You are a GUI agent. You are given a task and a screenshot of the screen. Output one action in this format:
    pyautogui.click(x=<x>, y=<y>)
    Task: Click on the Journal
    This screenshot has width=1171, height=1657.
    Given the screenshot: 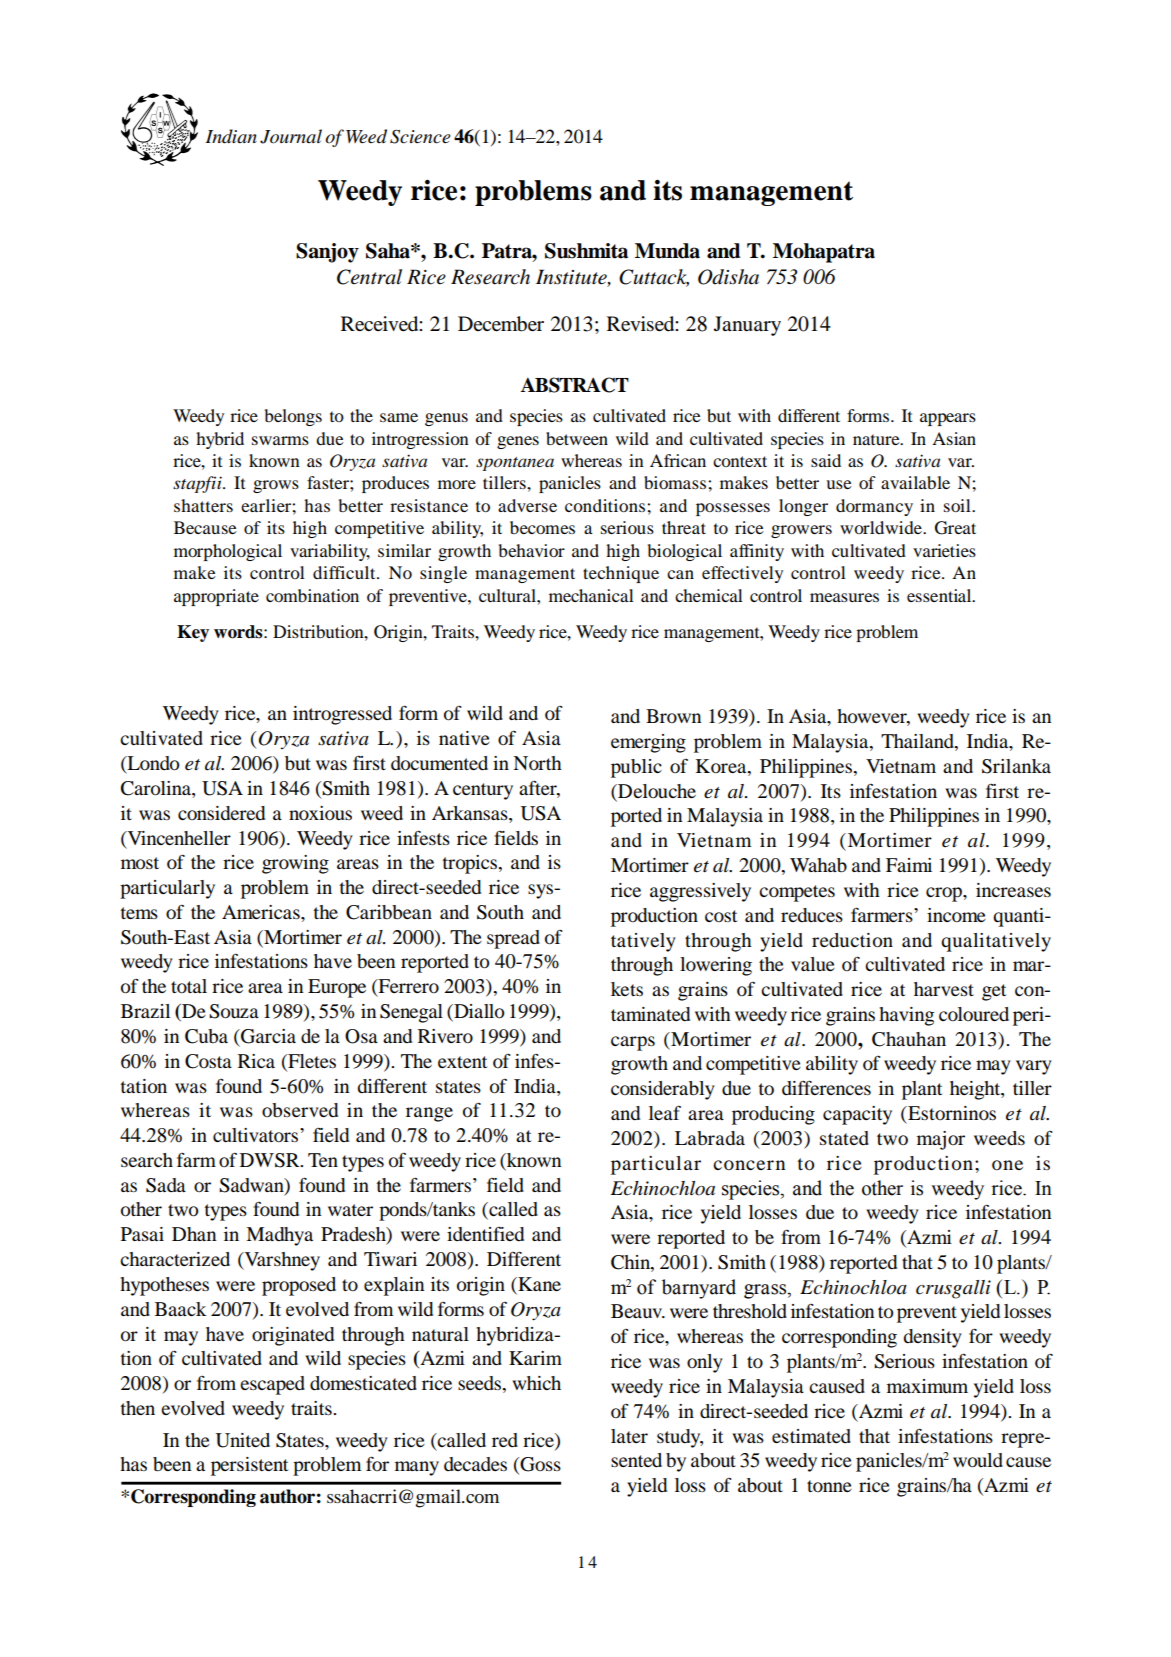 What is the action you would take?
    pyautogui.click(x=291, y=136)
